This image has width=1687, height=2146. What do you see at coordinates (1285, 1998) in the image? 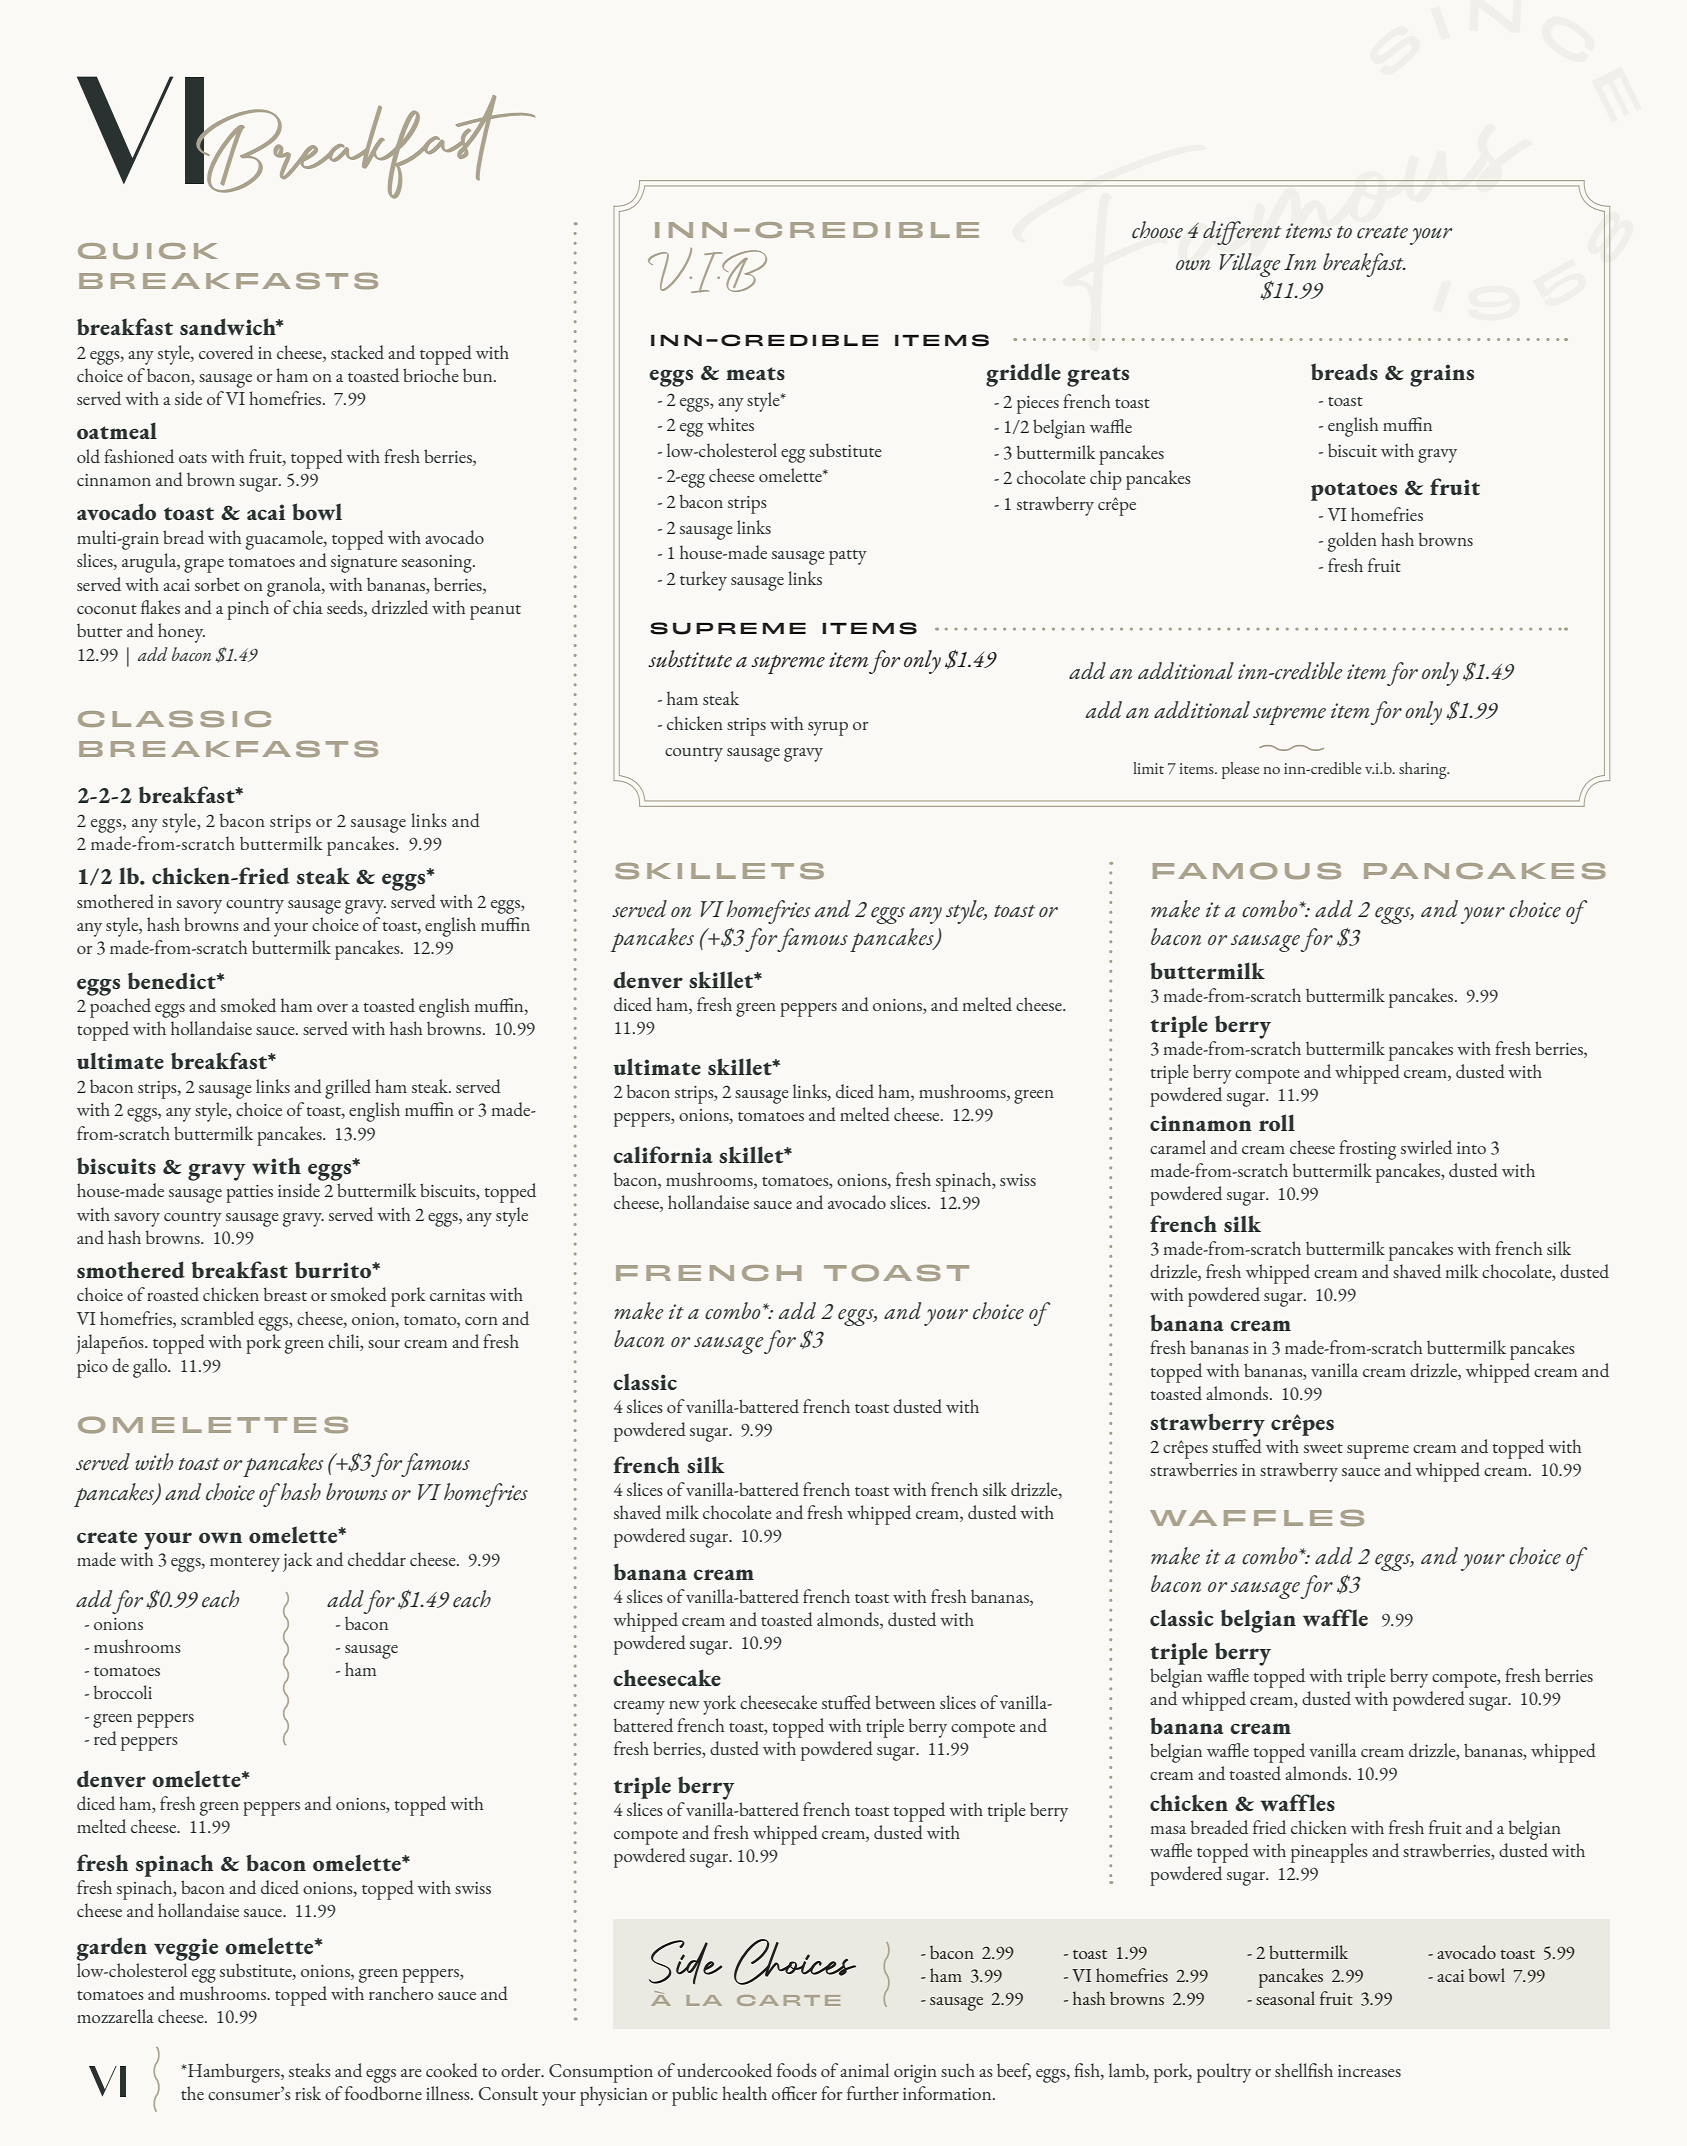
I see `seasonal` at bounding box center [1285, 1998].
